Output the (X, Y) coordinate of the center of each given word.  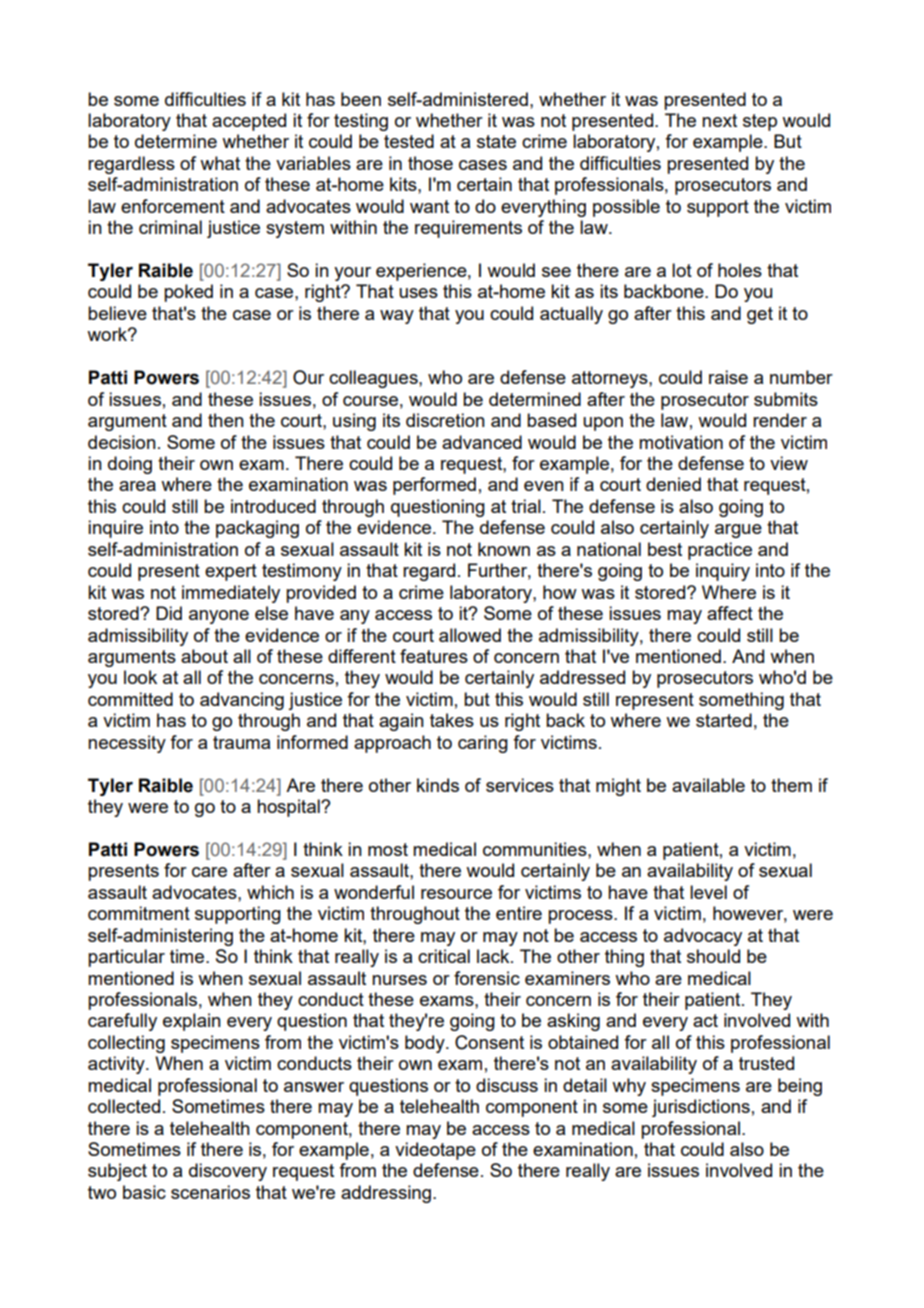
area (137, 486)
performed (434, 486)
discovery (228, 1172)
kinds (438, 785)
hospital (289, 808)
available (708, 785)
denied (673, 484)
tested (409, 141)
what (220, 163)
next (719, 120)
